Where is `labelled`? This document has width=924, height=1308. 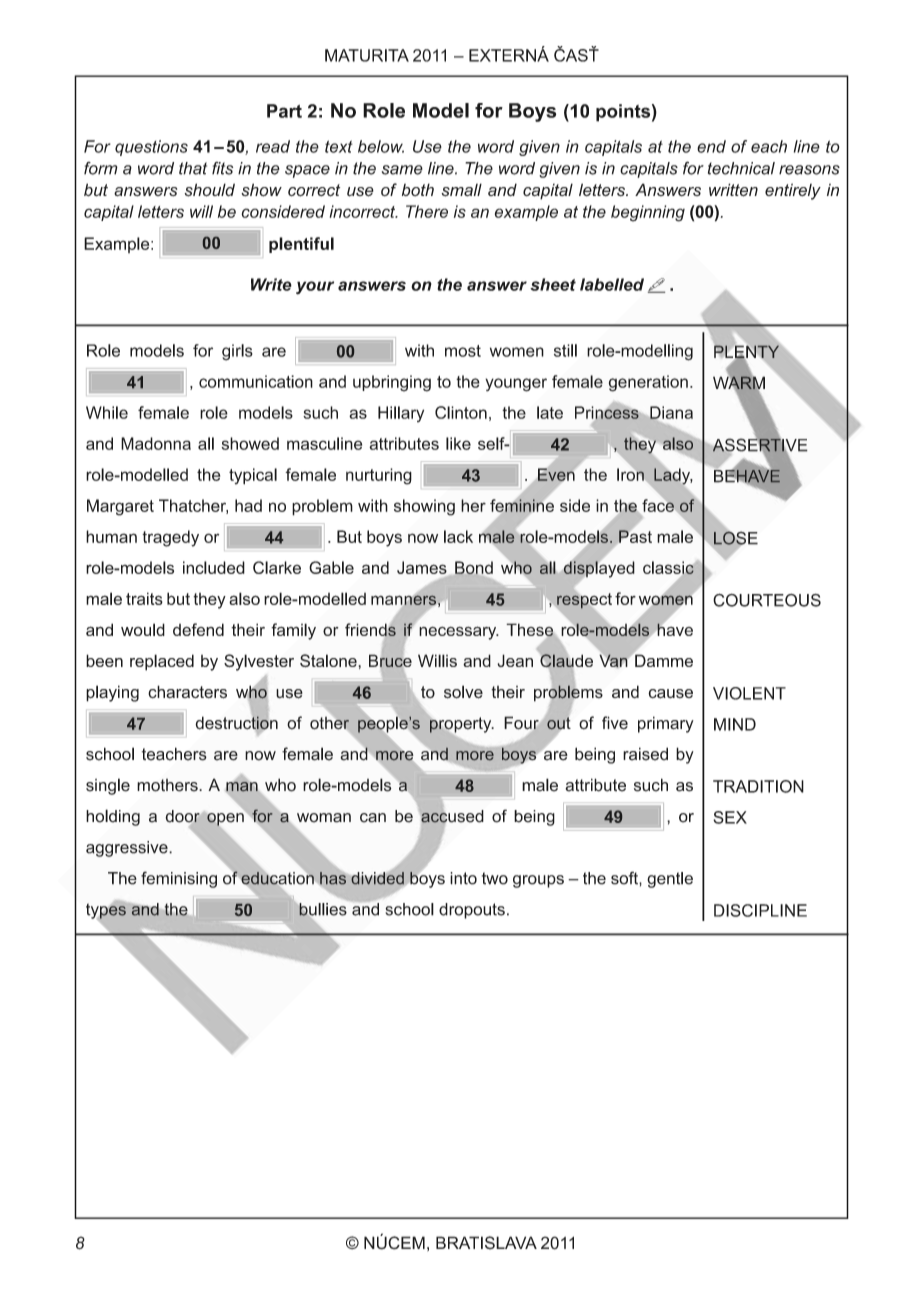 labelled is located at coordinates (612, 284).
